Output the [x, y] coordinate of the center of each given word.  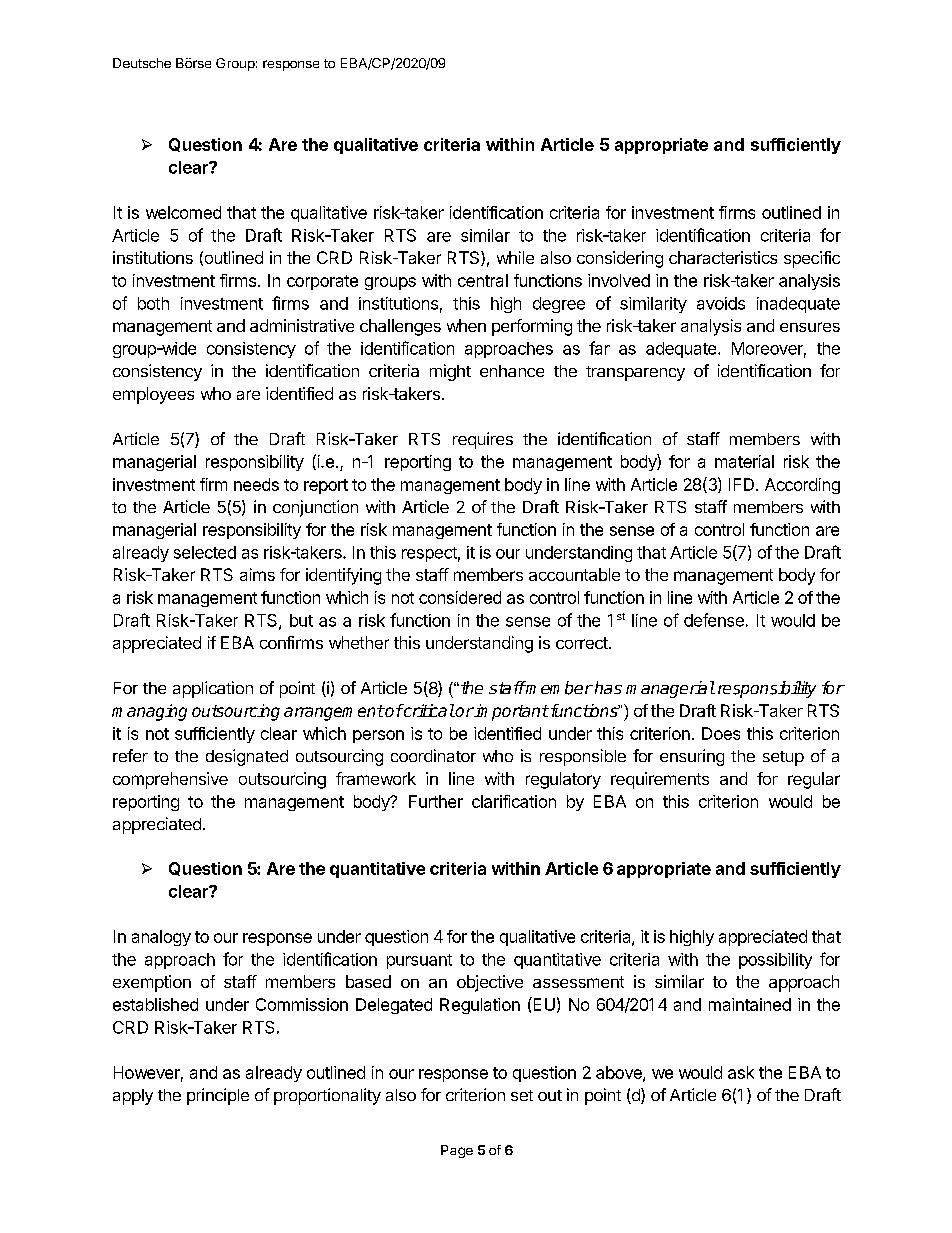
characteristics [723, 257]
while [515, 257]
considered [460, 597]
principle [218, 1096]
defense [714, 620]
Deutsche [142, 63]
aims [257, 574]
